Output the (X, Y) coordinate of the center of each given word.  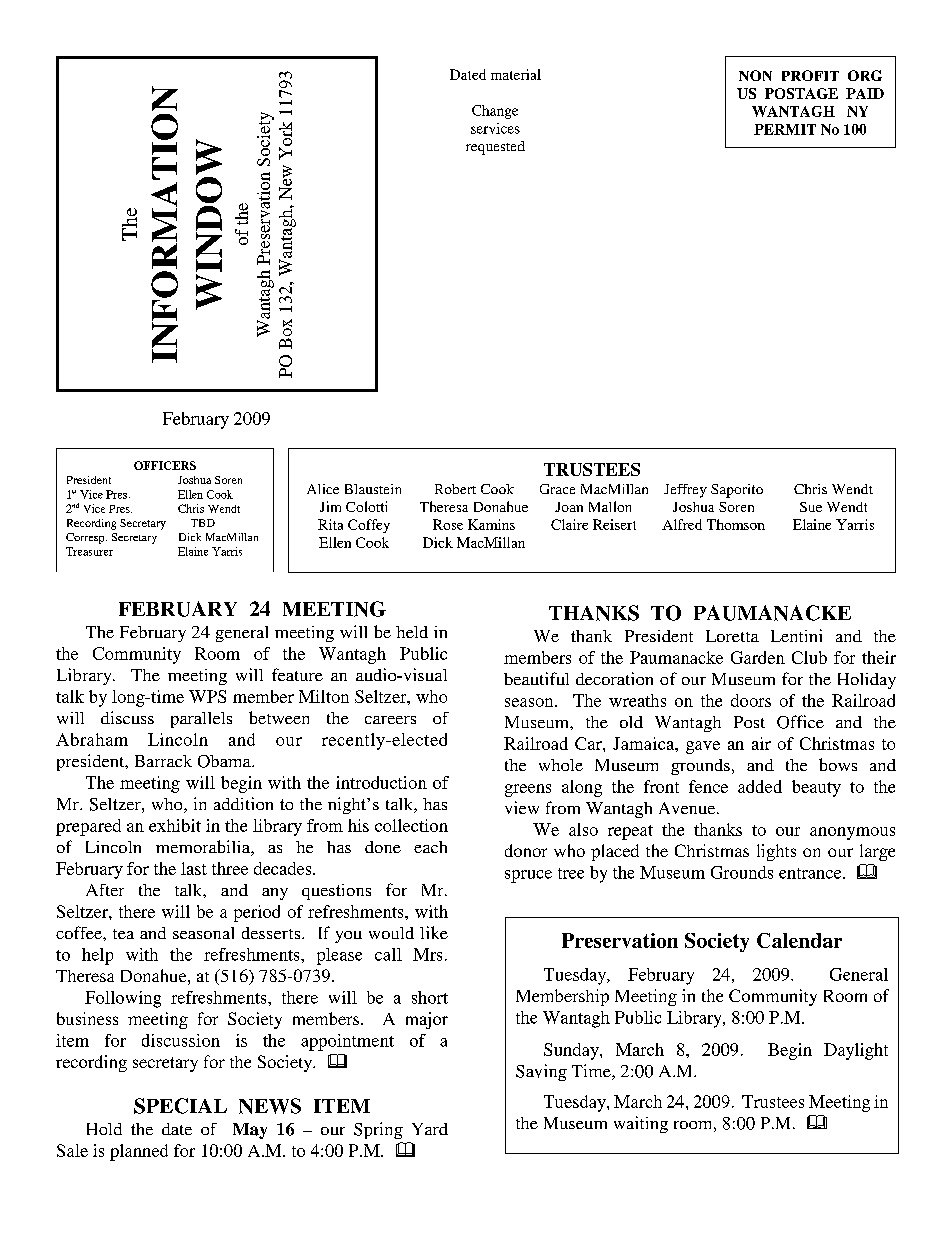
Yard (430, 1129)
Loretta (732, 636)
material (516, 74)
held (412, 632)
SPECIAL (180, 1106)
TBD (203, 523)
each (430, 847)
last (194, 868)
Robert (455, 489)
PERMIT (785, 129)
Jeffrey (685, 491)
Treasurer (89, 551)
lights (776, 852)
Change (495, 112)
